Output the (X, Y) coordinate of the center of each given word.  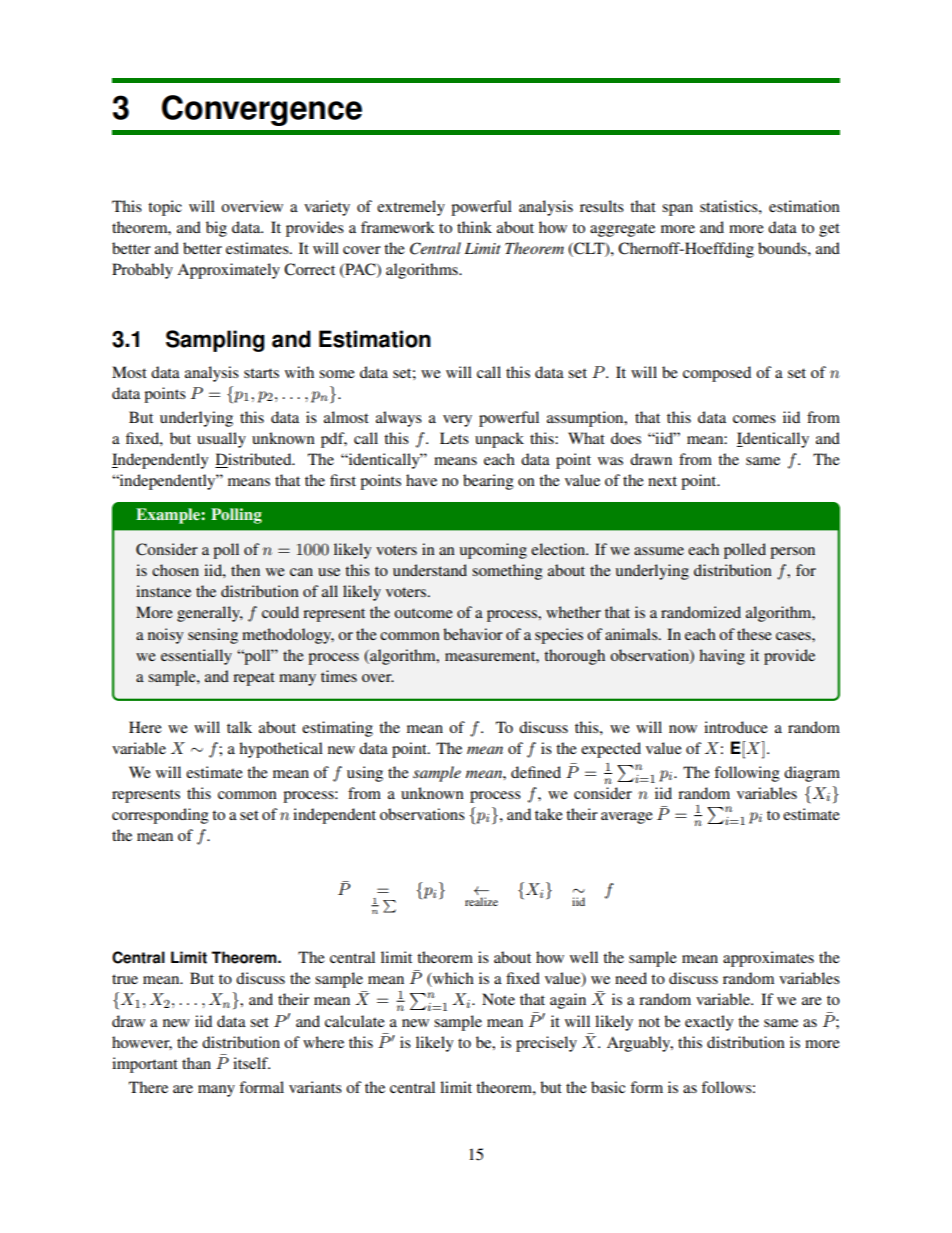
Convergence (262, 110)
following (747, 774)
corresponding (160, 816)
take (549, 814)
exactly (709, 1023)
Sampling (215, 341)
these (754, 634)
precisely (546, 1044)
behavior (473, 634)
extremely (411, 208)
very (457, 421)
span (677, 210)
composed (717, 374)
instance (163, 591)
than (196, 1063)
